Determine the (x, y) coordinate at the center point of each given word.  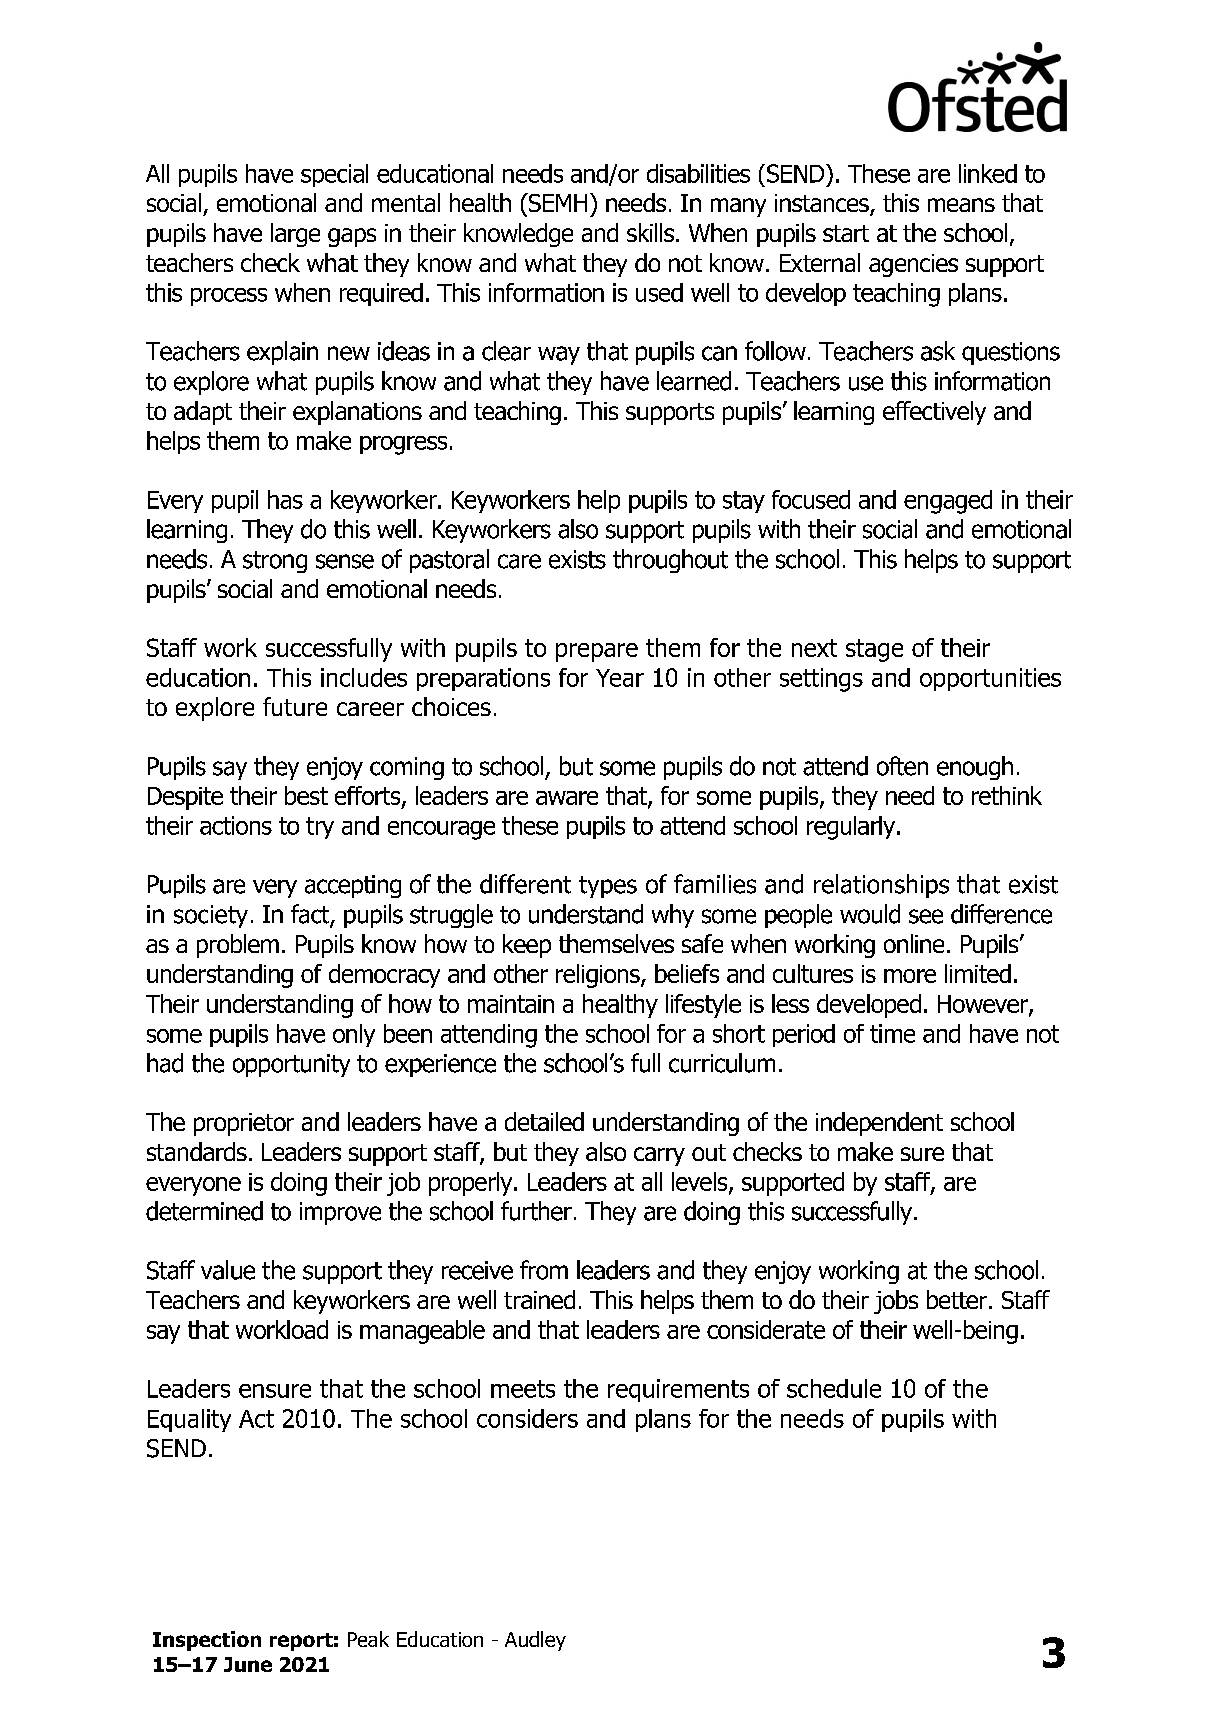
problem (238, 946)
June (248, 1664)
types (608, 887)
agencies (913, 265)
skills (650, 232)
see (926, 916)
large (295, 235)
